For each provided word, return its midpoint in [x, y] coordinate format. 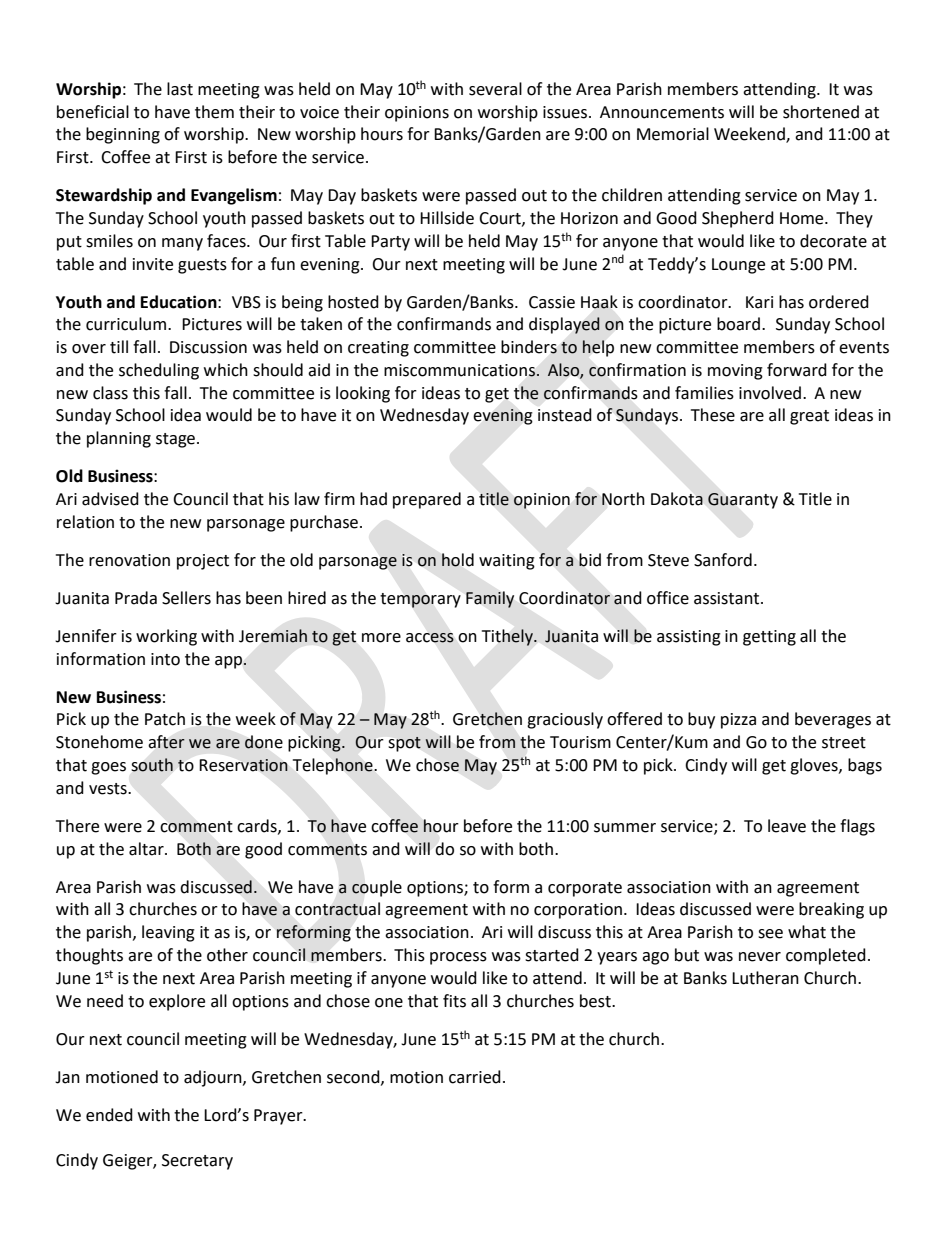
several [495, 89]
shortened [821, 112]
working [166, 637]
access [430, 638]
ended [109, 1115]
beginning [123, 135]
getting [769, 638]
